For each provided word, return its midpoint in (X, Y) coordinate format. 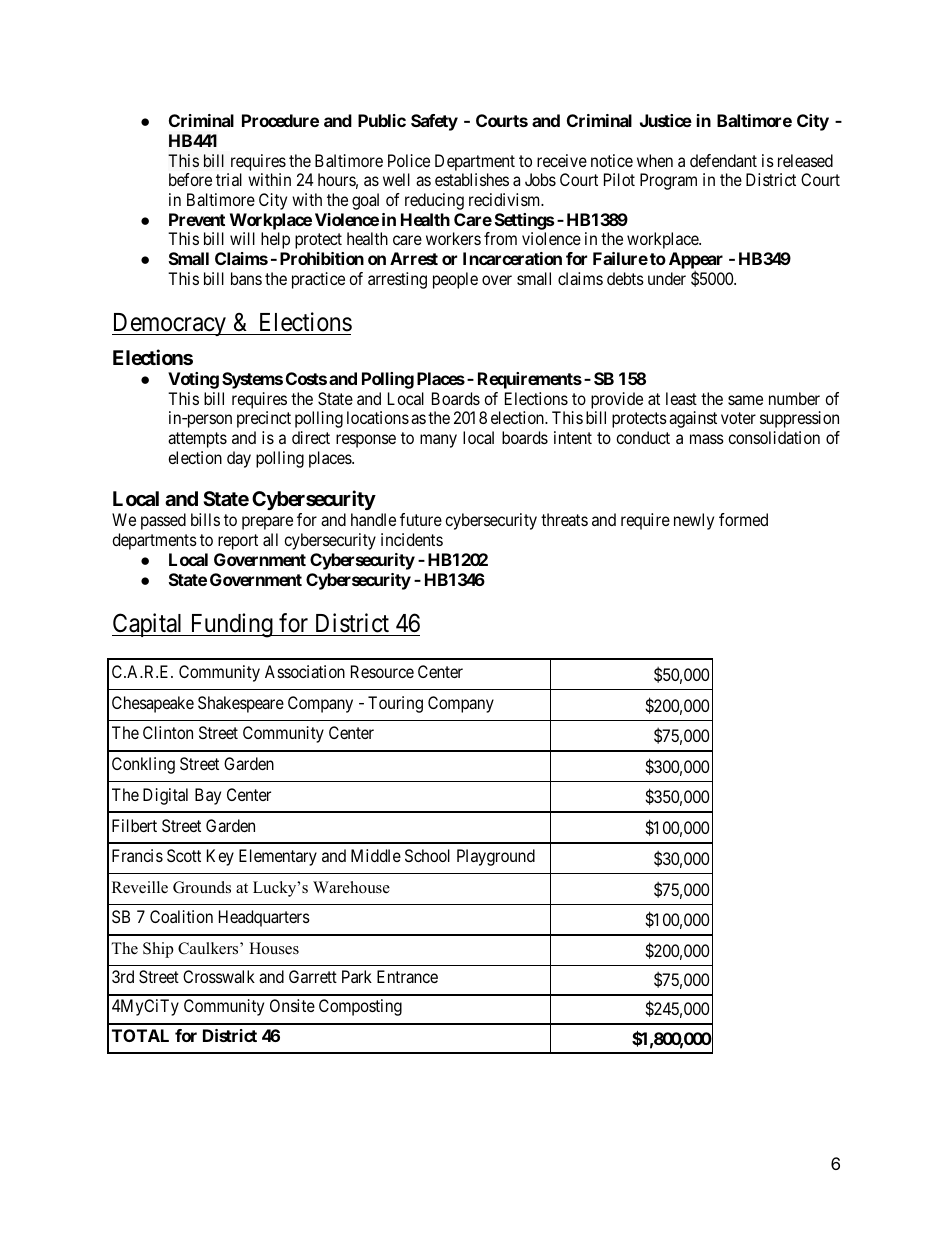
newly (694, 521)
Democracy (170, 324)
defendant (723, 160)
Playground (496, 857)
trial (229, 179)
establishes (472, 179)
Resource (382, 671)
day (239, 459)
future (421, 519)
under (667, 278)
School (427, 855)
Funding (231, 625)
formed (743, 519)
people (455, 280)
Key (220, 857)
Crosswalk (219, 976)
